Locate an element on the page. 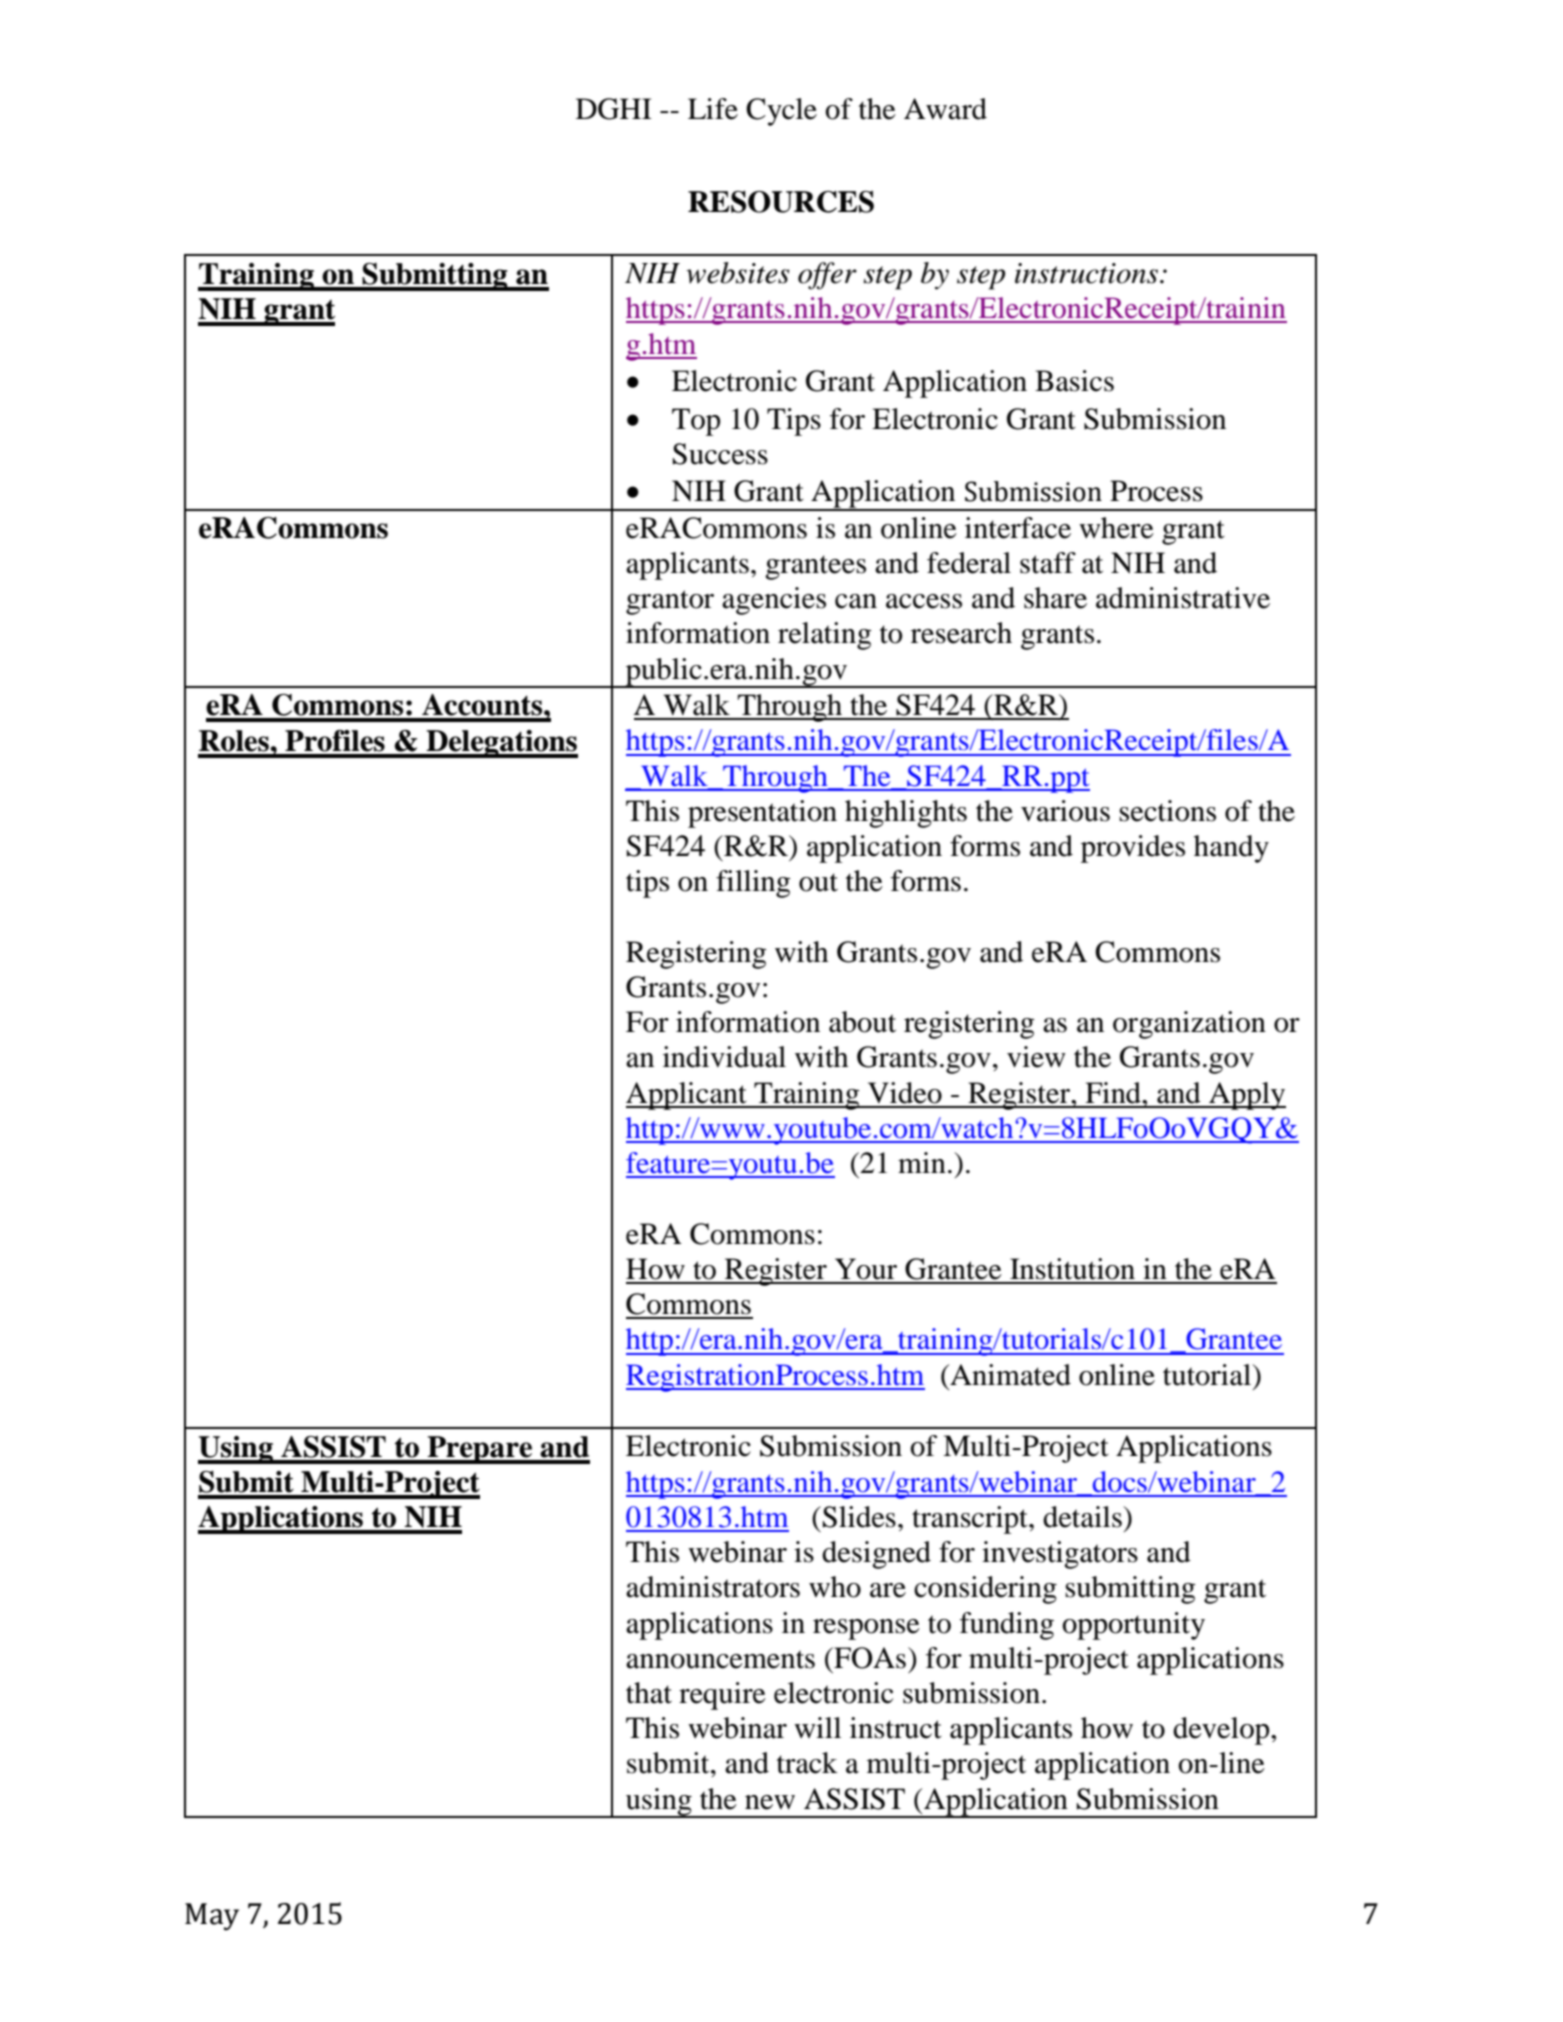 Image resolution: width=1563 pixels, height=2022 pixels. about is located at coordinates (862, 1022).
